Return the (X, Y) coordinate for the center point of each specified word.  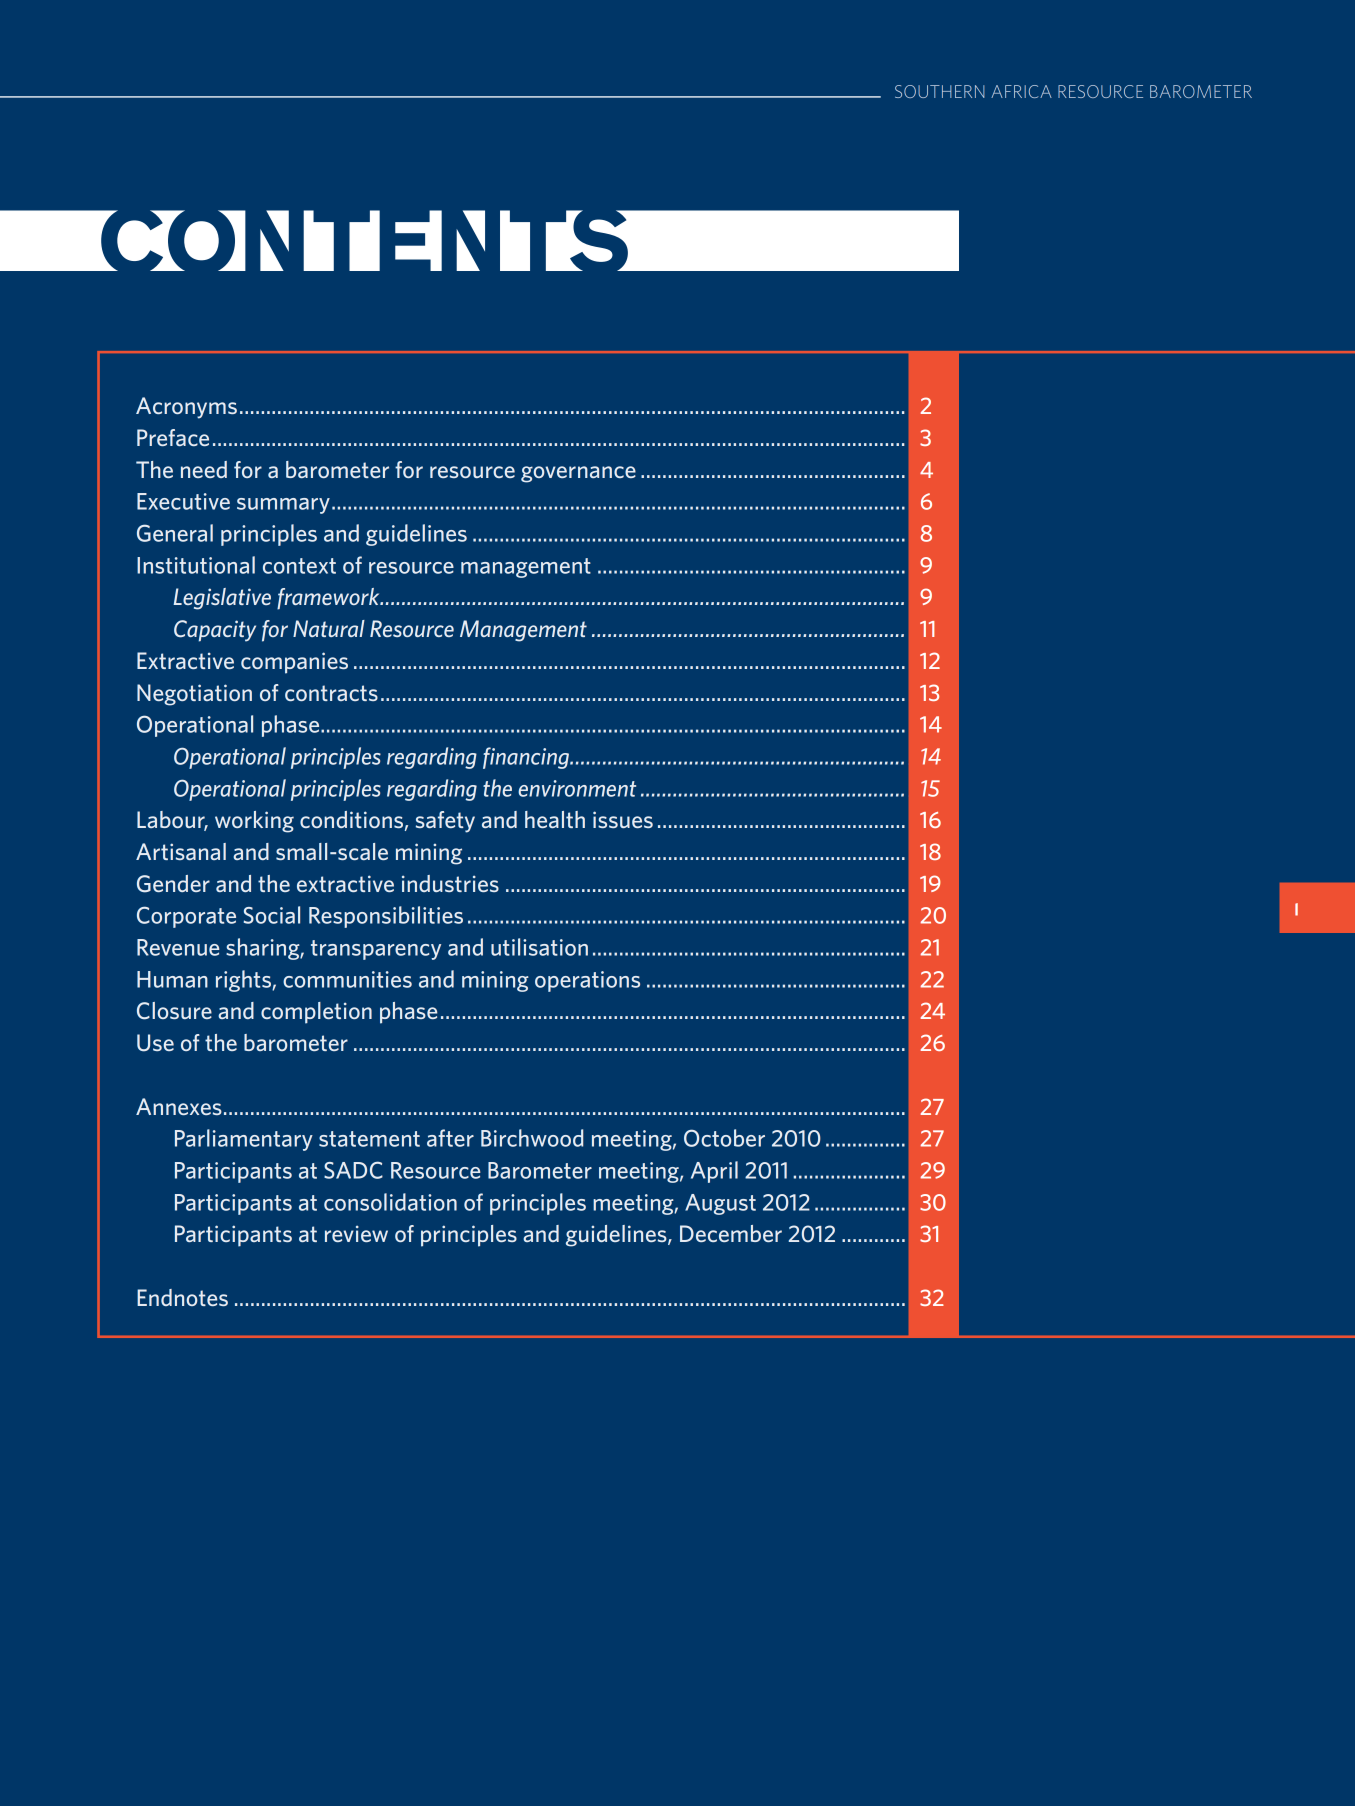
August (720, 1204)
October (724, 1138)
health (555, 819)
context (299, 566)
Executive (183, 501)
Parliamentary (244, 1140)
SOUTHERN (940, 91)
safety (445, 822)
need (204, 469)
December (731, 1233)
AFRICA (1021, 91)
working (254, 822)
